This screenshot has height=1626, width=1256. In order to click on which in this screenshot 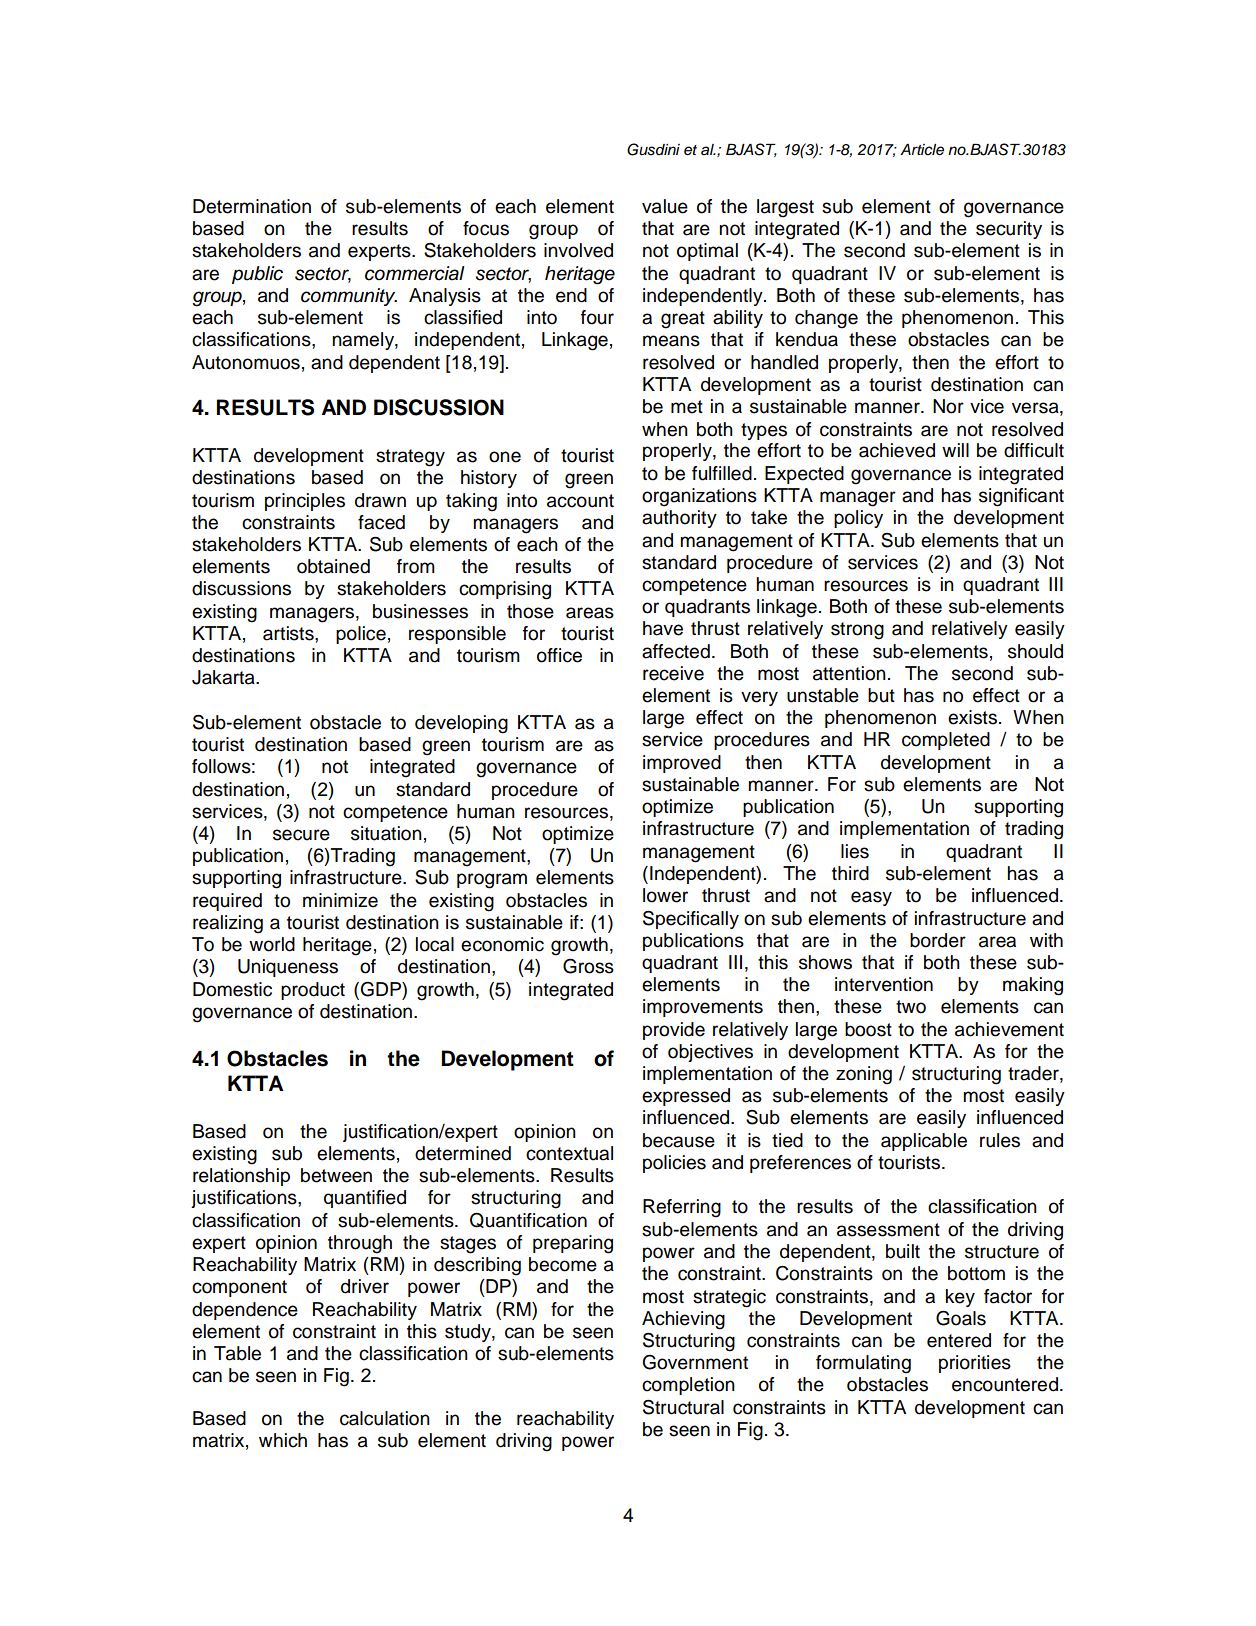, I will do `click(283, 1440)`.
